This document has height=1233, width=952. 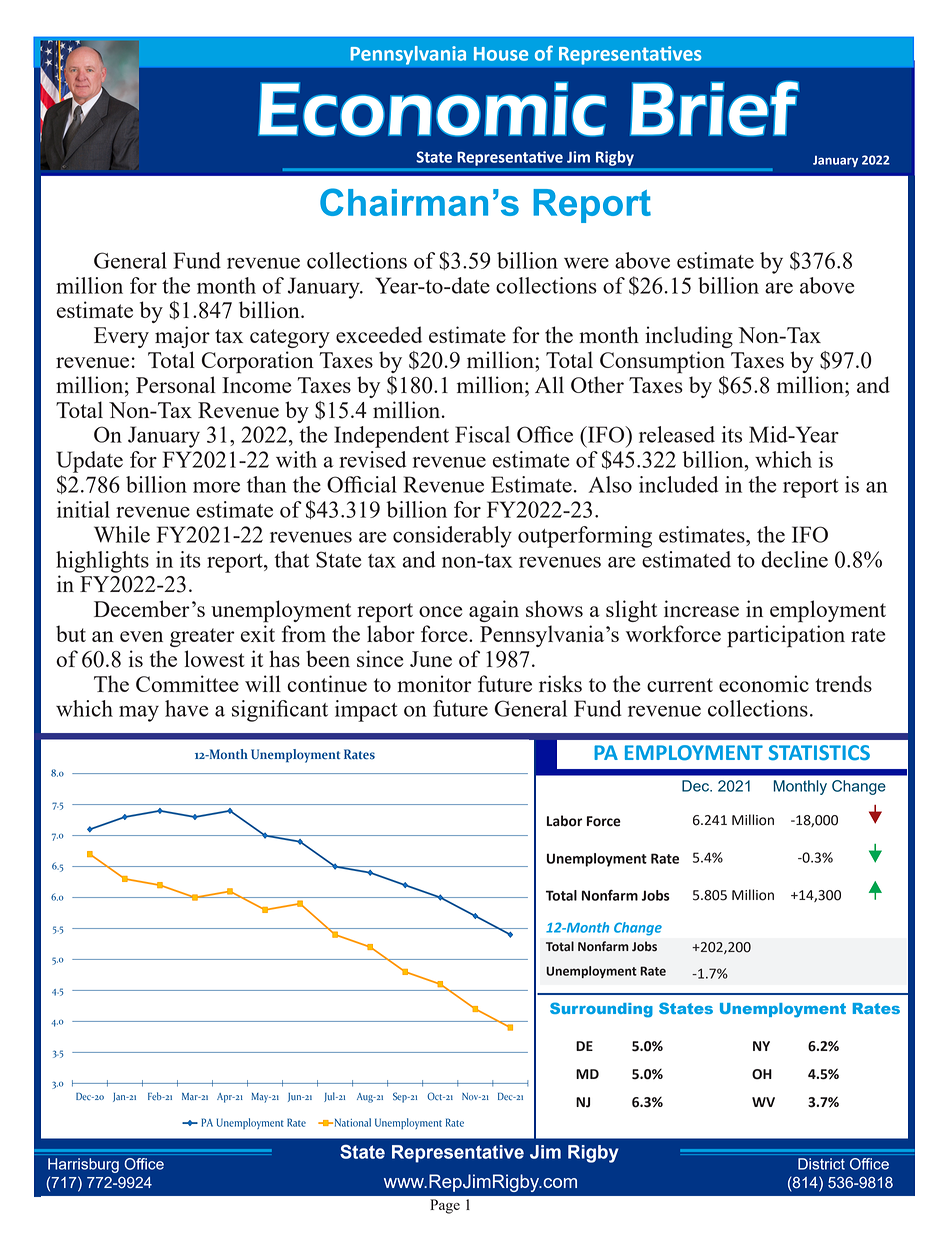 I want to click on have, so click(x=186, y=708).
